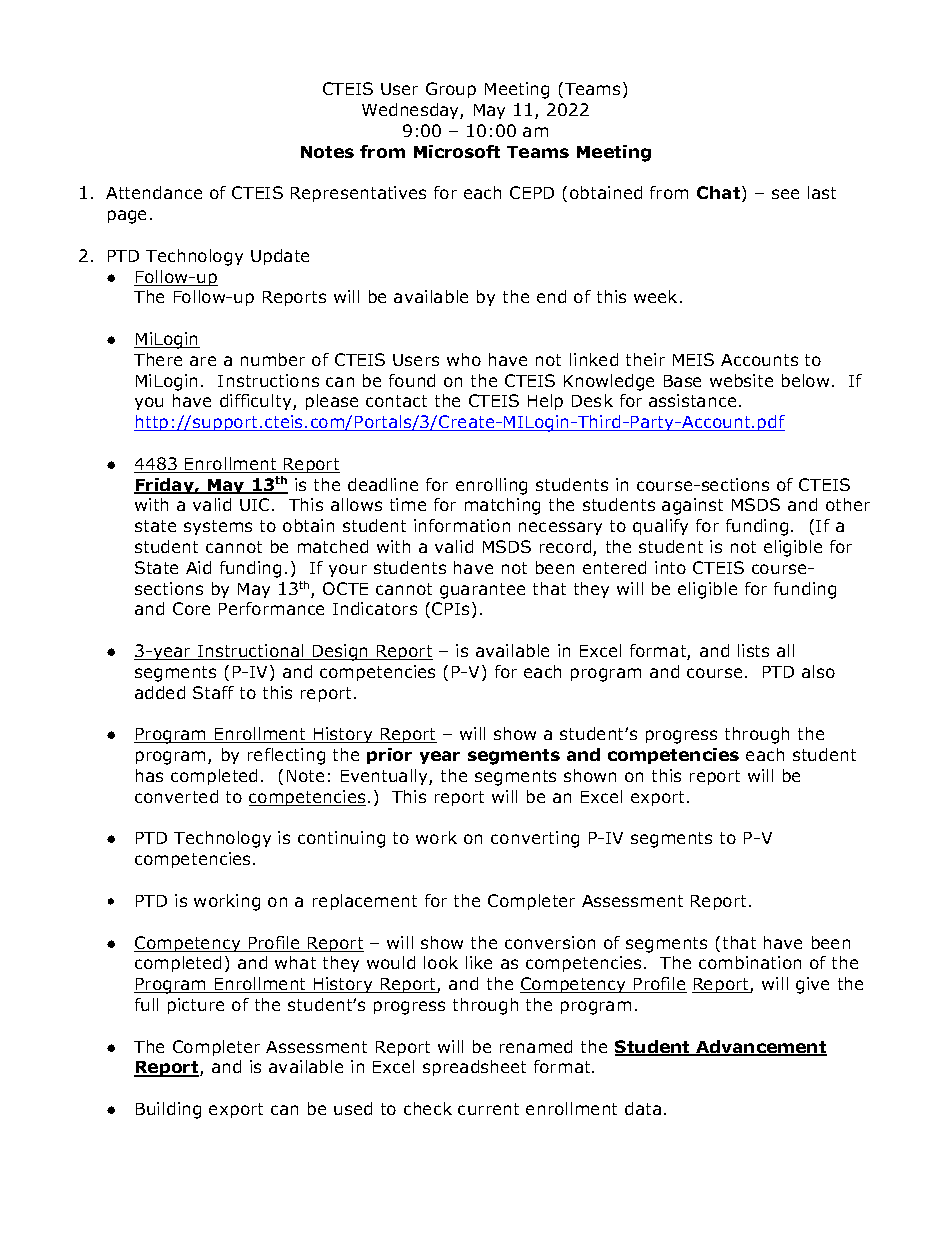 The width and height of the document is (952, 1233). What do you see at coordinates (389, 756) in the document?
I see `prior` at bounding box center [389, 756].
